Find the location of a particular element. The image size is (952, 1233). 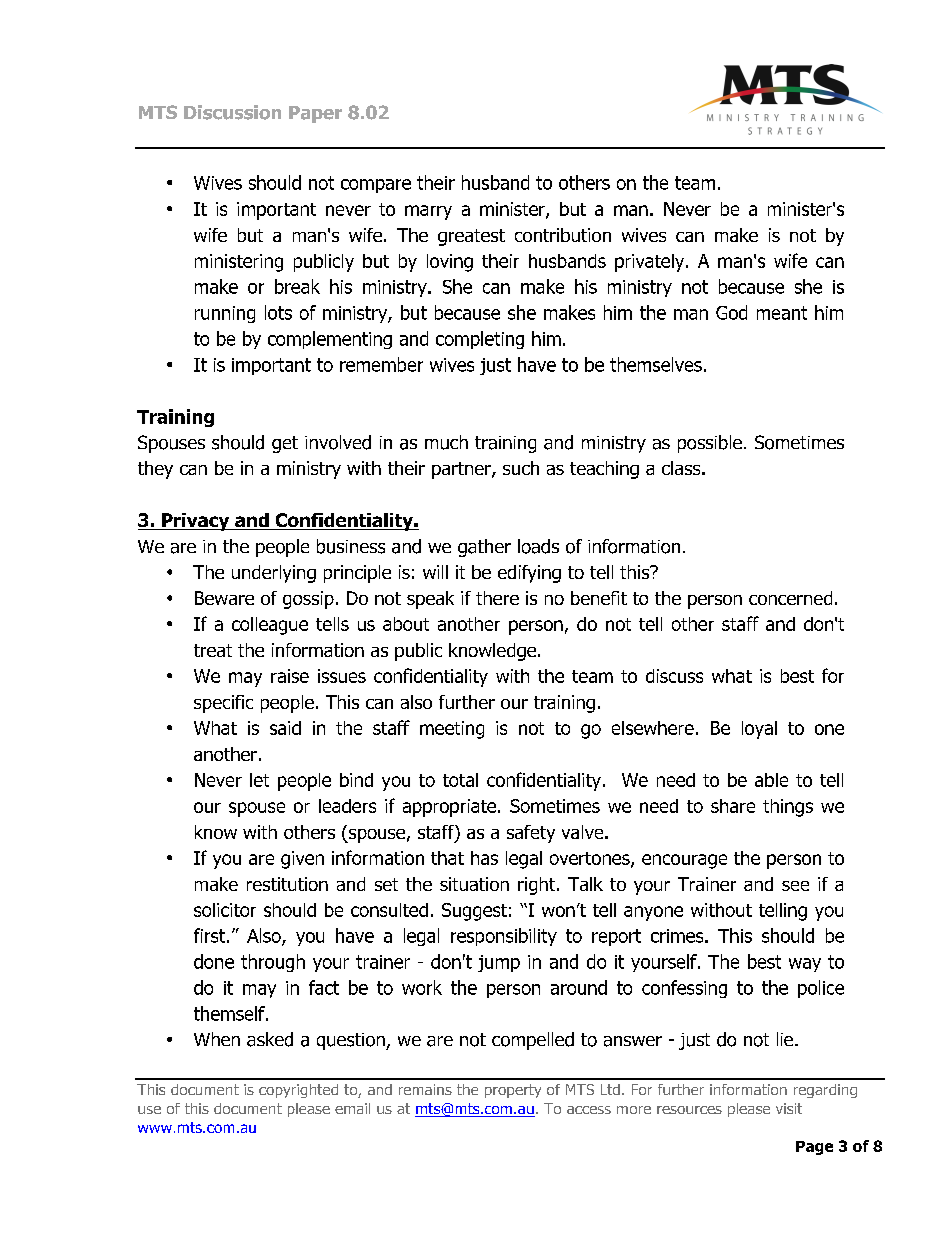

total is located at coordinates (460, 780).
